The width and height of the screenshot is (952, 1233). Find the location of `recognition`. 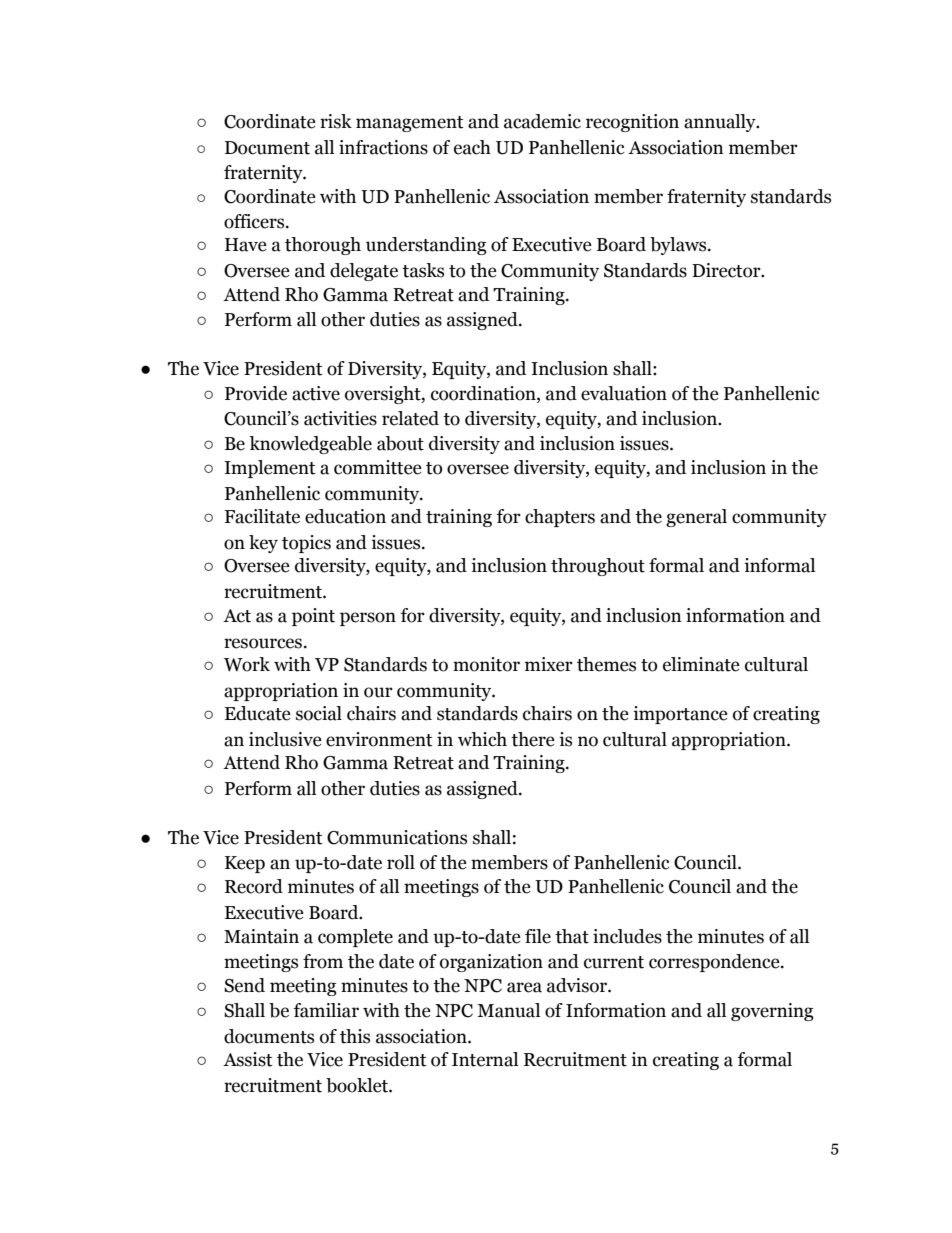

recognition is located at coordinates (632, 123).
